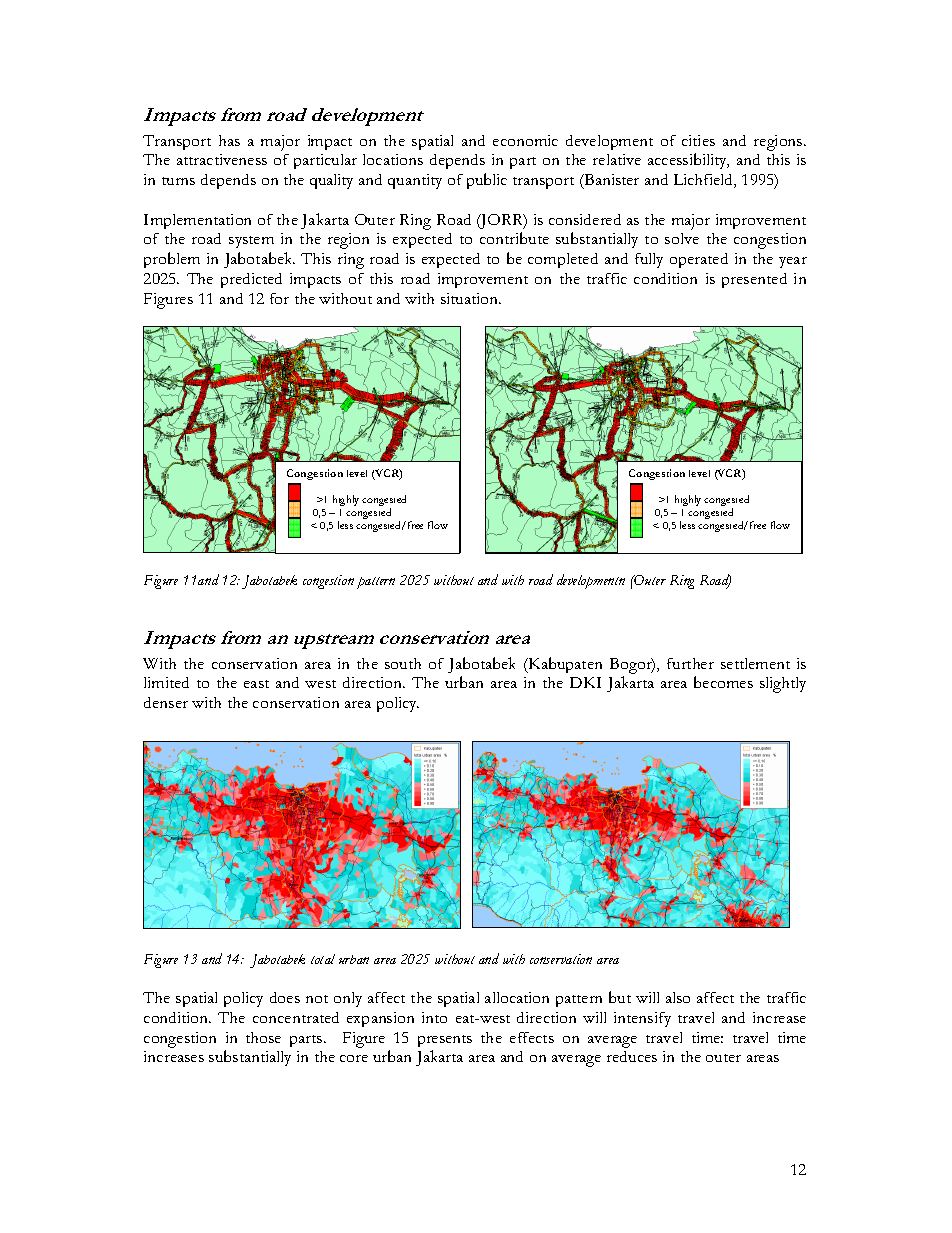  I want to click on presented, so click(754, 280).
